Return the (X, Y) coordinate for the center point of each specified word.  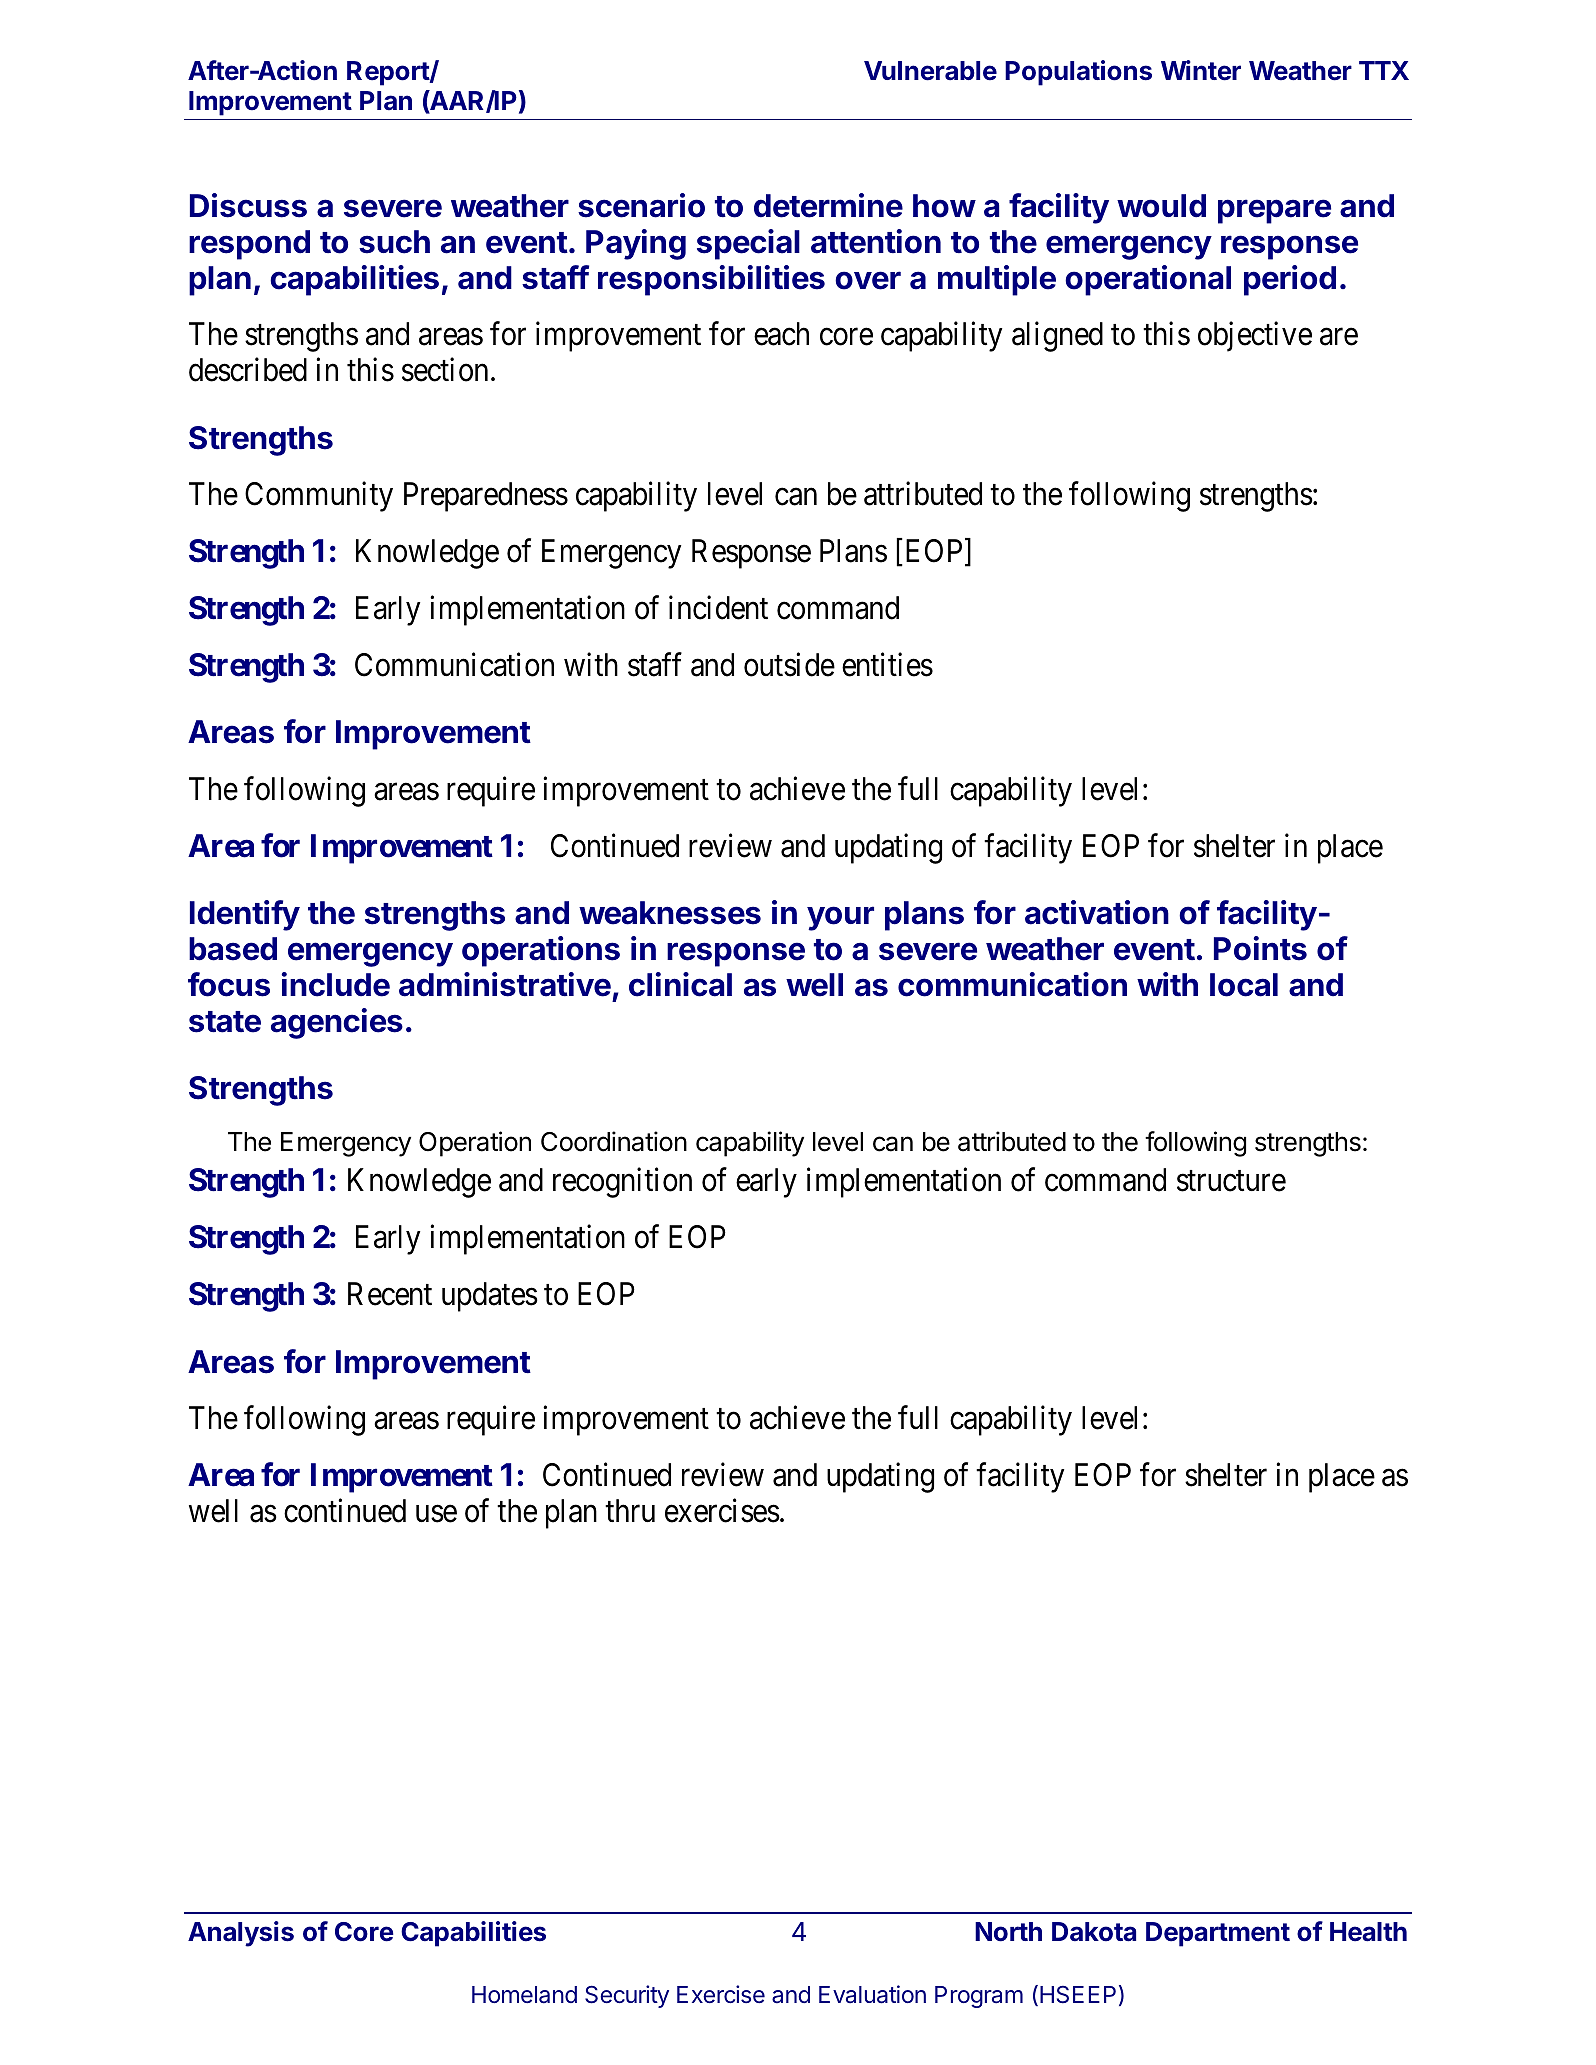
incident (718, 608)
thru (630, 1510)
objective (1255, 337)
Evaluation (872, 1994)
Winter (1201, 70)
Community (319, 497)
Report (389, 73)
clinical (680, 984)
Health (1368, 1932)
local (1244, 985)
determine (828, 205)
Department (1218, 1934)
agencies (337, 1023)
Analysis (241, 1934)
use (436, 1514)
